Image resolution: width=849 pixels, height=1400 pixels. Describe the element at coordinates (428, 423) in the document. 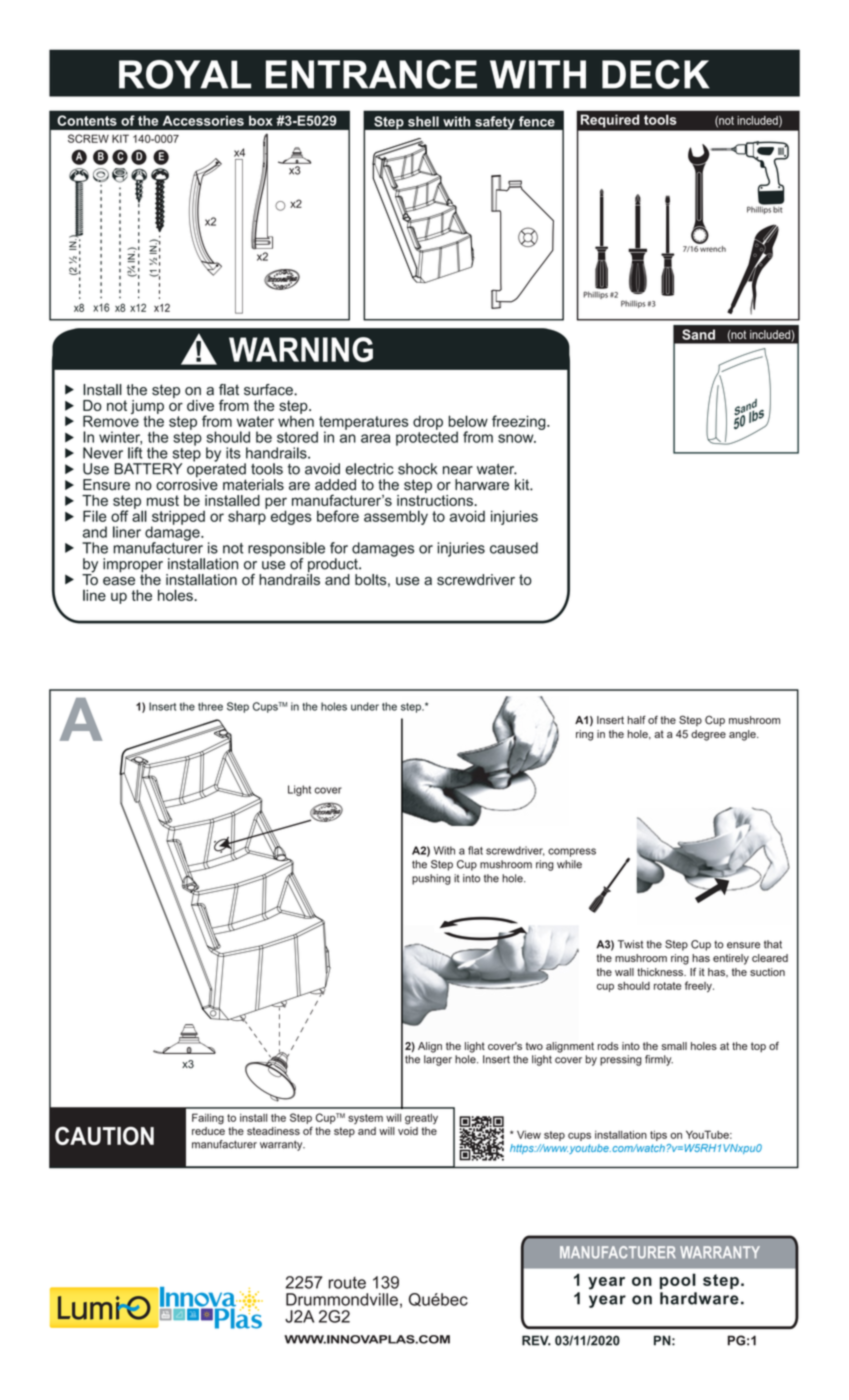

I see `drop` at that location.
